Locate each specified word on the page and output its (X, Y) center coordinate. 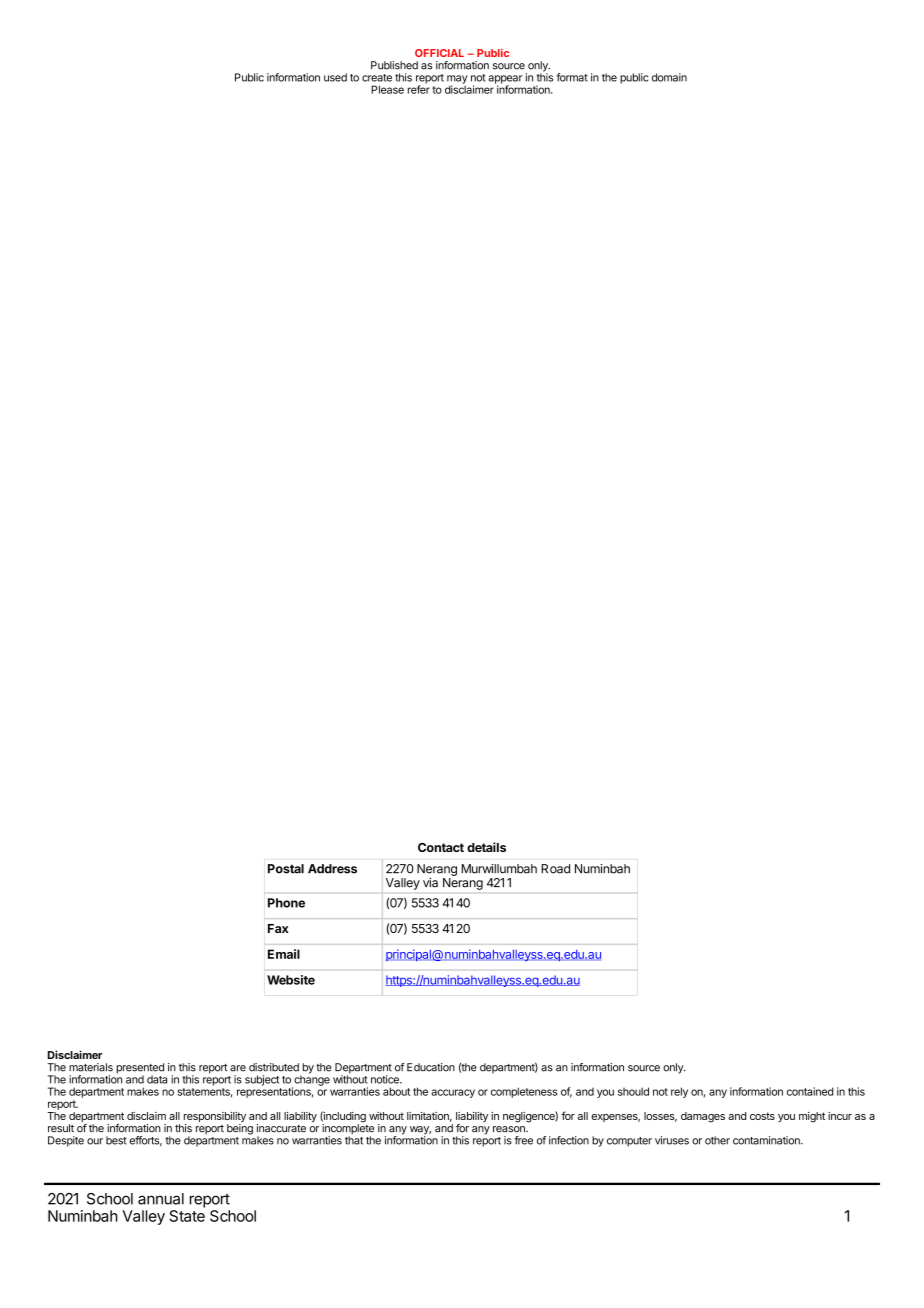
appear (505, 80)
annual (161, 1199)
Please (387, 89)
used (335, 77)
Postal (286, 869)
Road (555, 869)
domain (669, 77)
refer (419, 88)
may (457, 80)
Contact (441, 847)
